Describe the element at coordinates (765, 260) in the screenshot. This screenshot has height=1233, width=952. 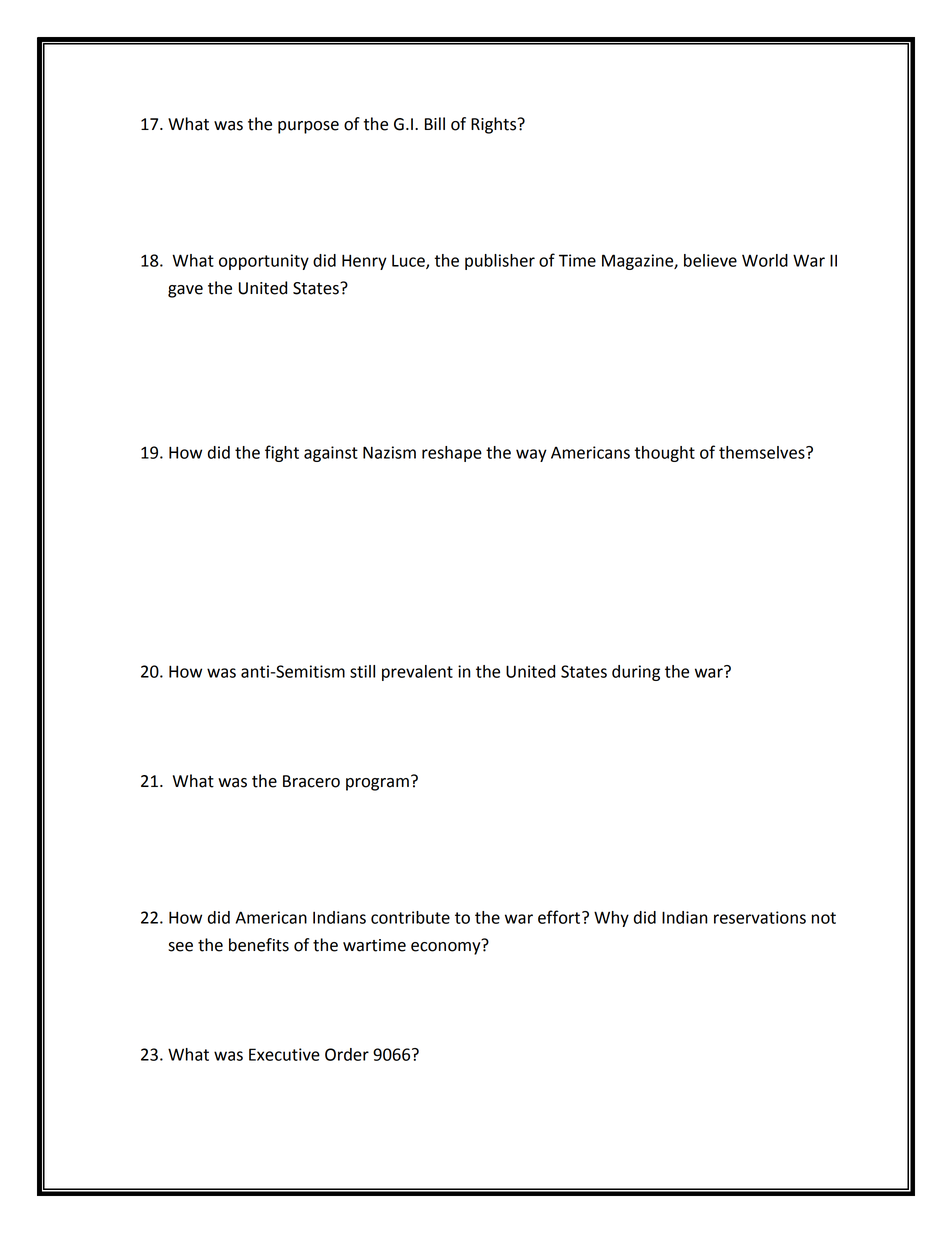
I see `World` at that location.
